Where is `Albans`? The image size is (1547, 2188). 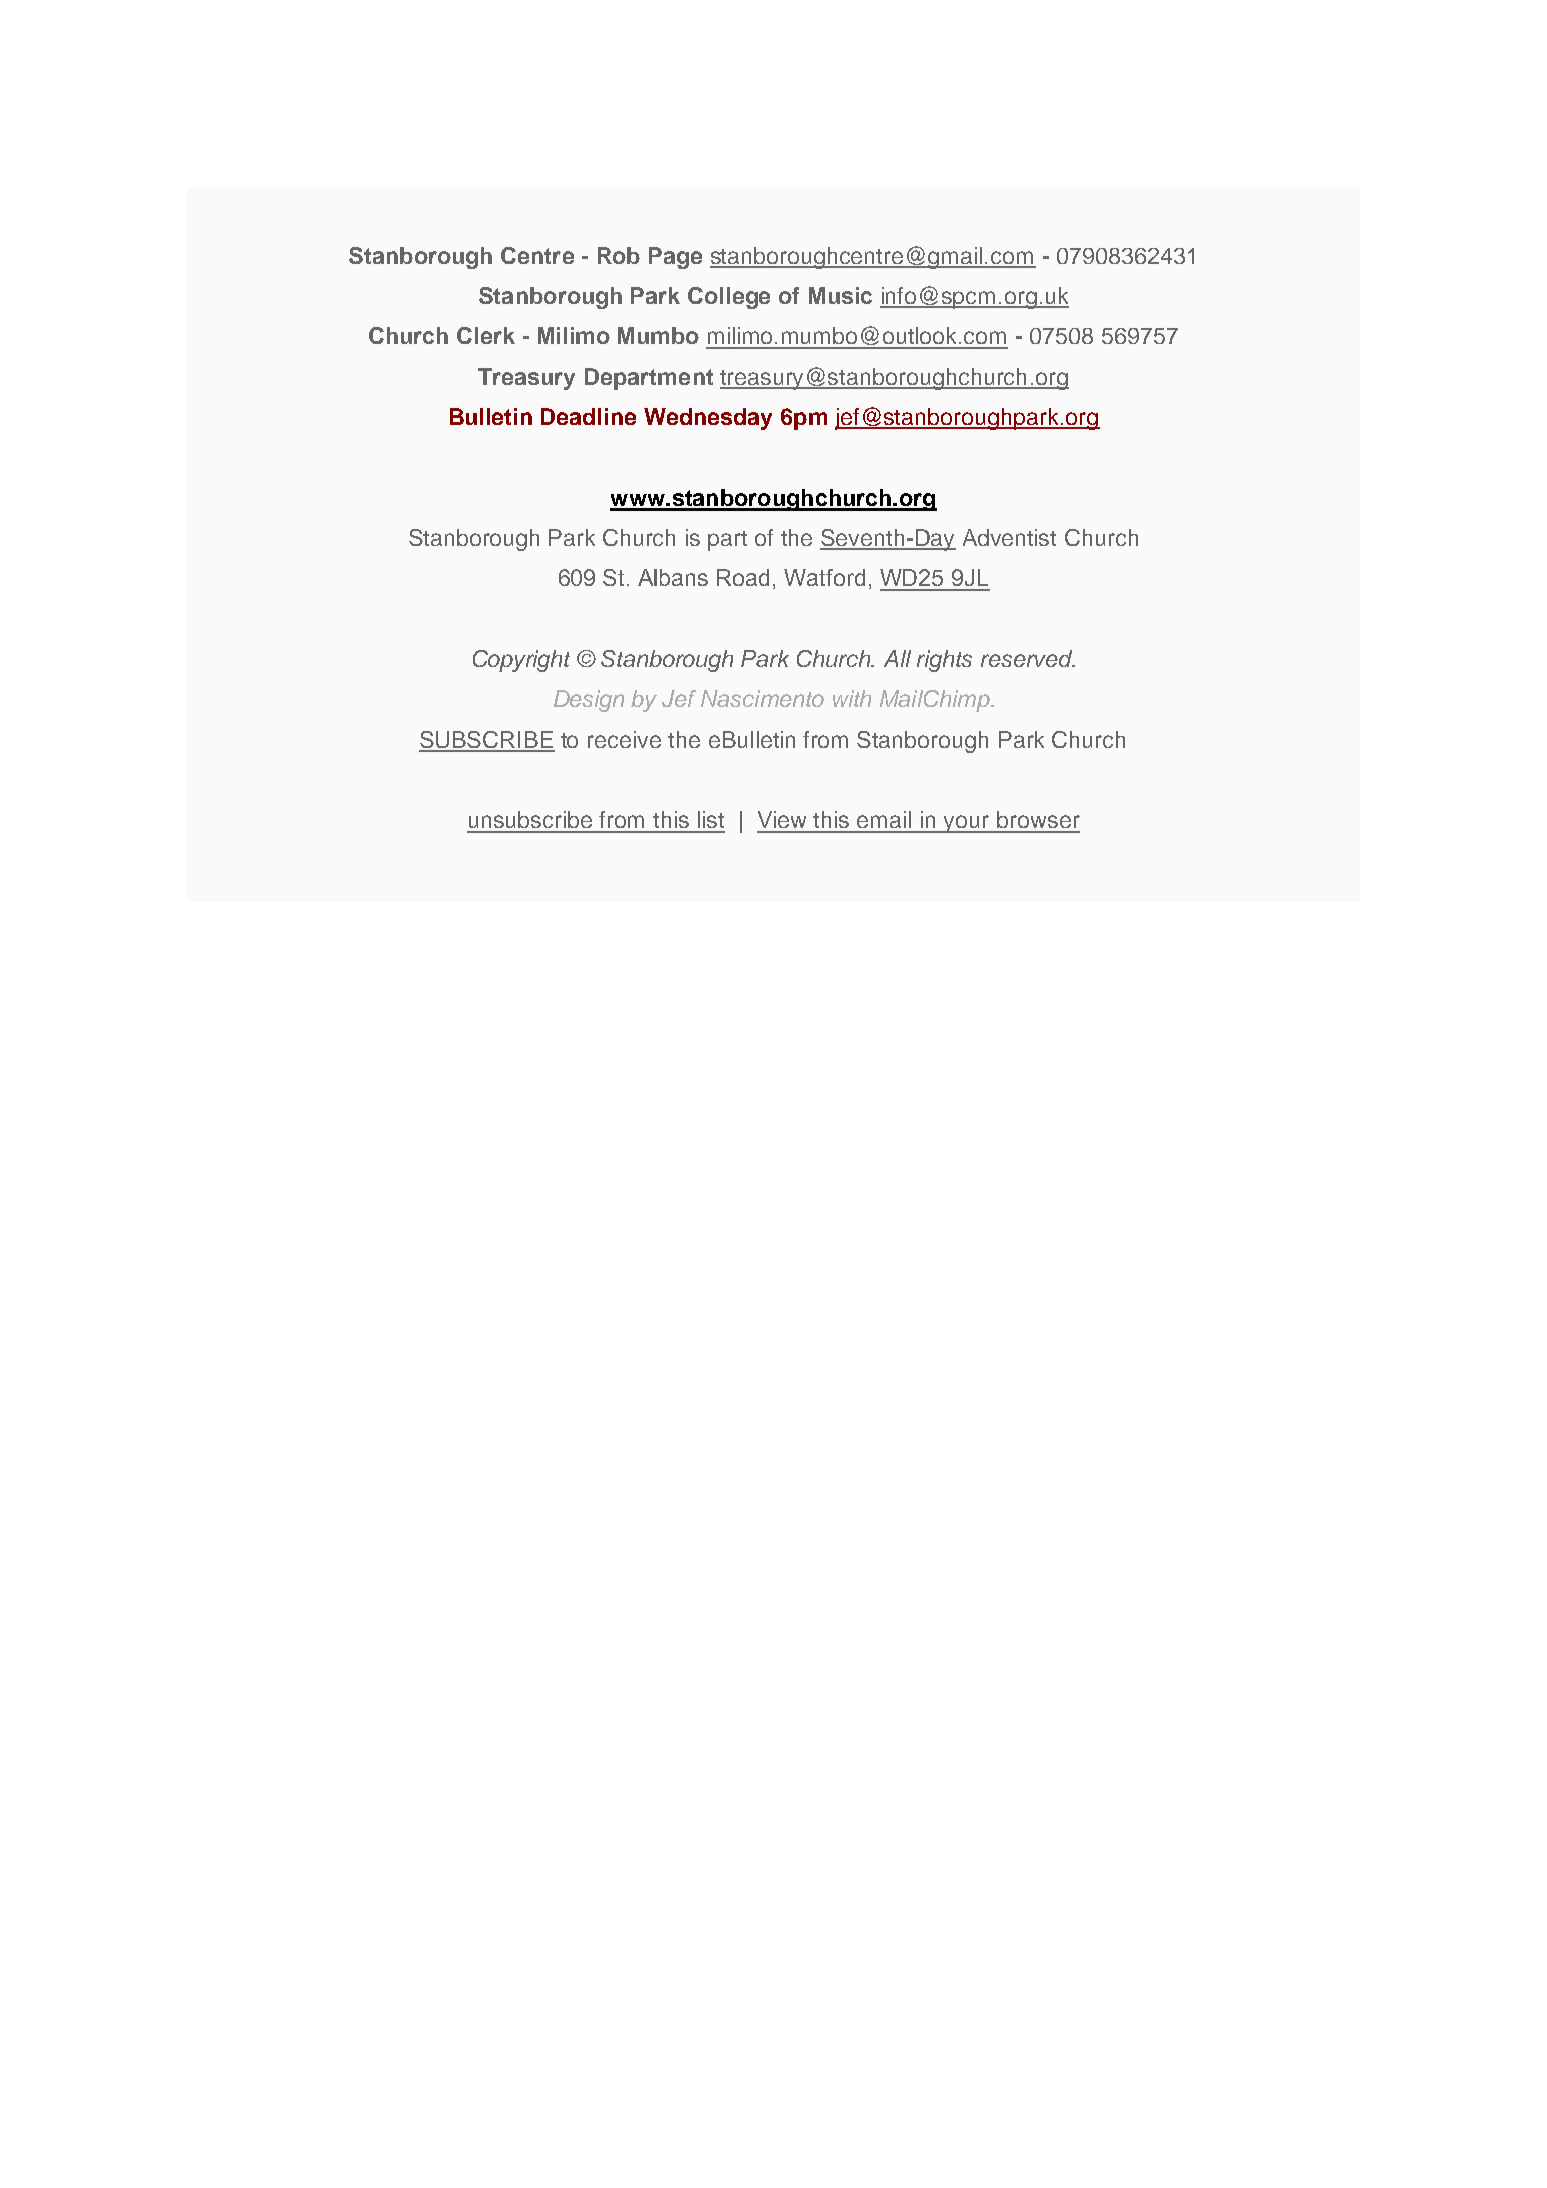
Albans is located at coordinates (673, 577).
